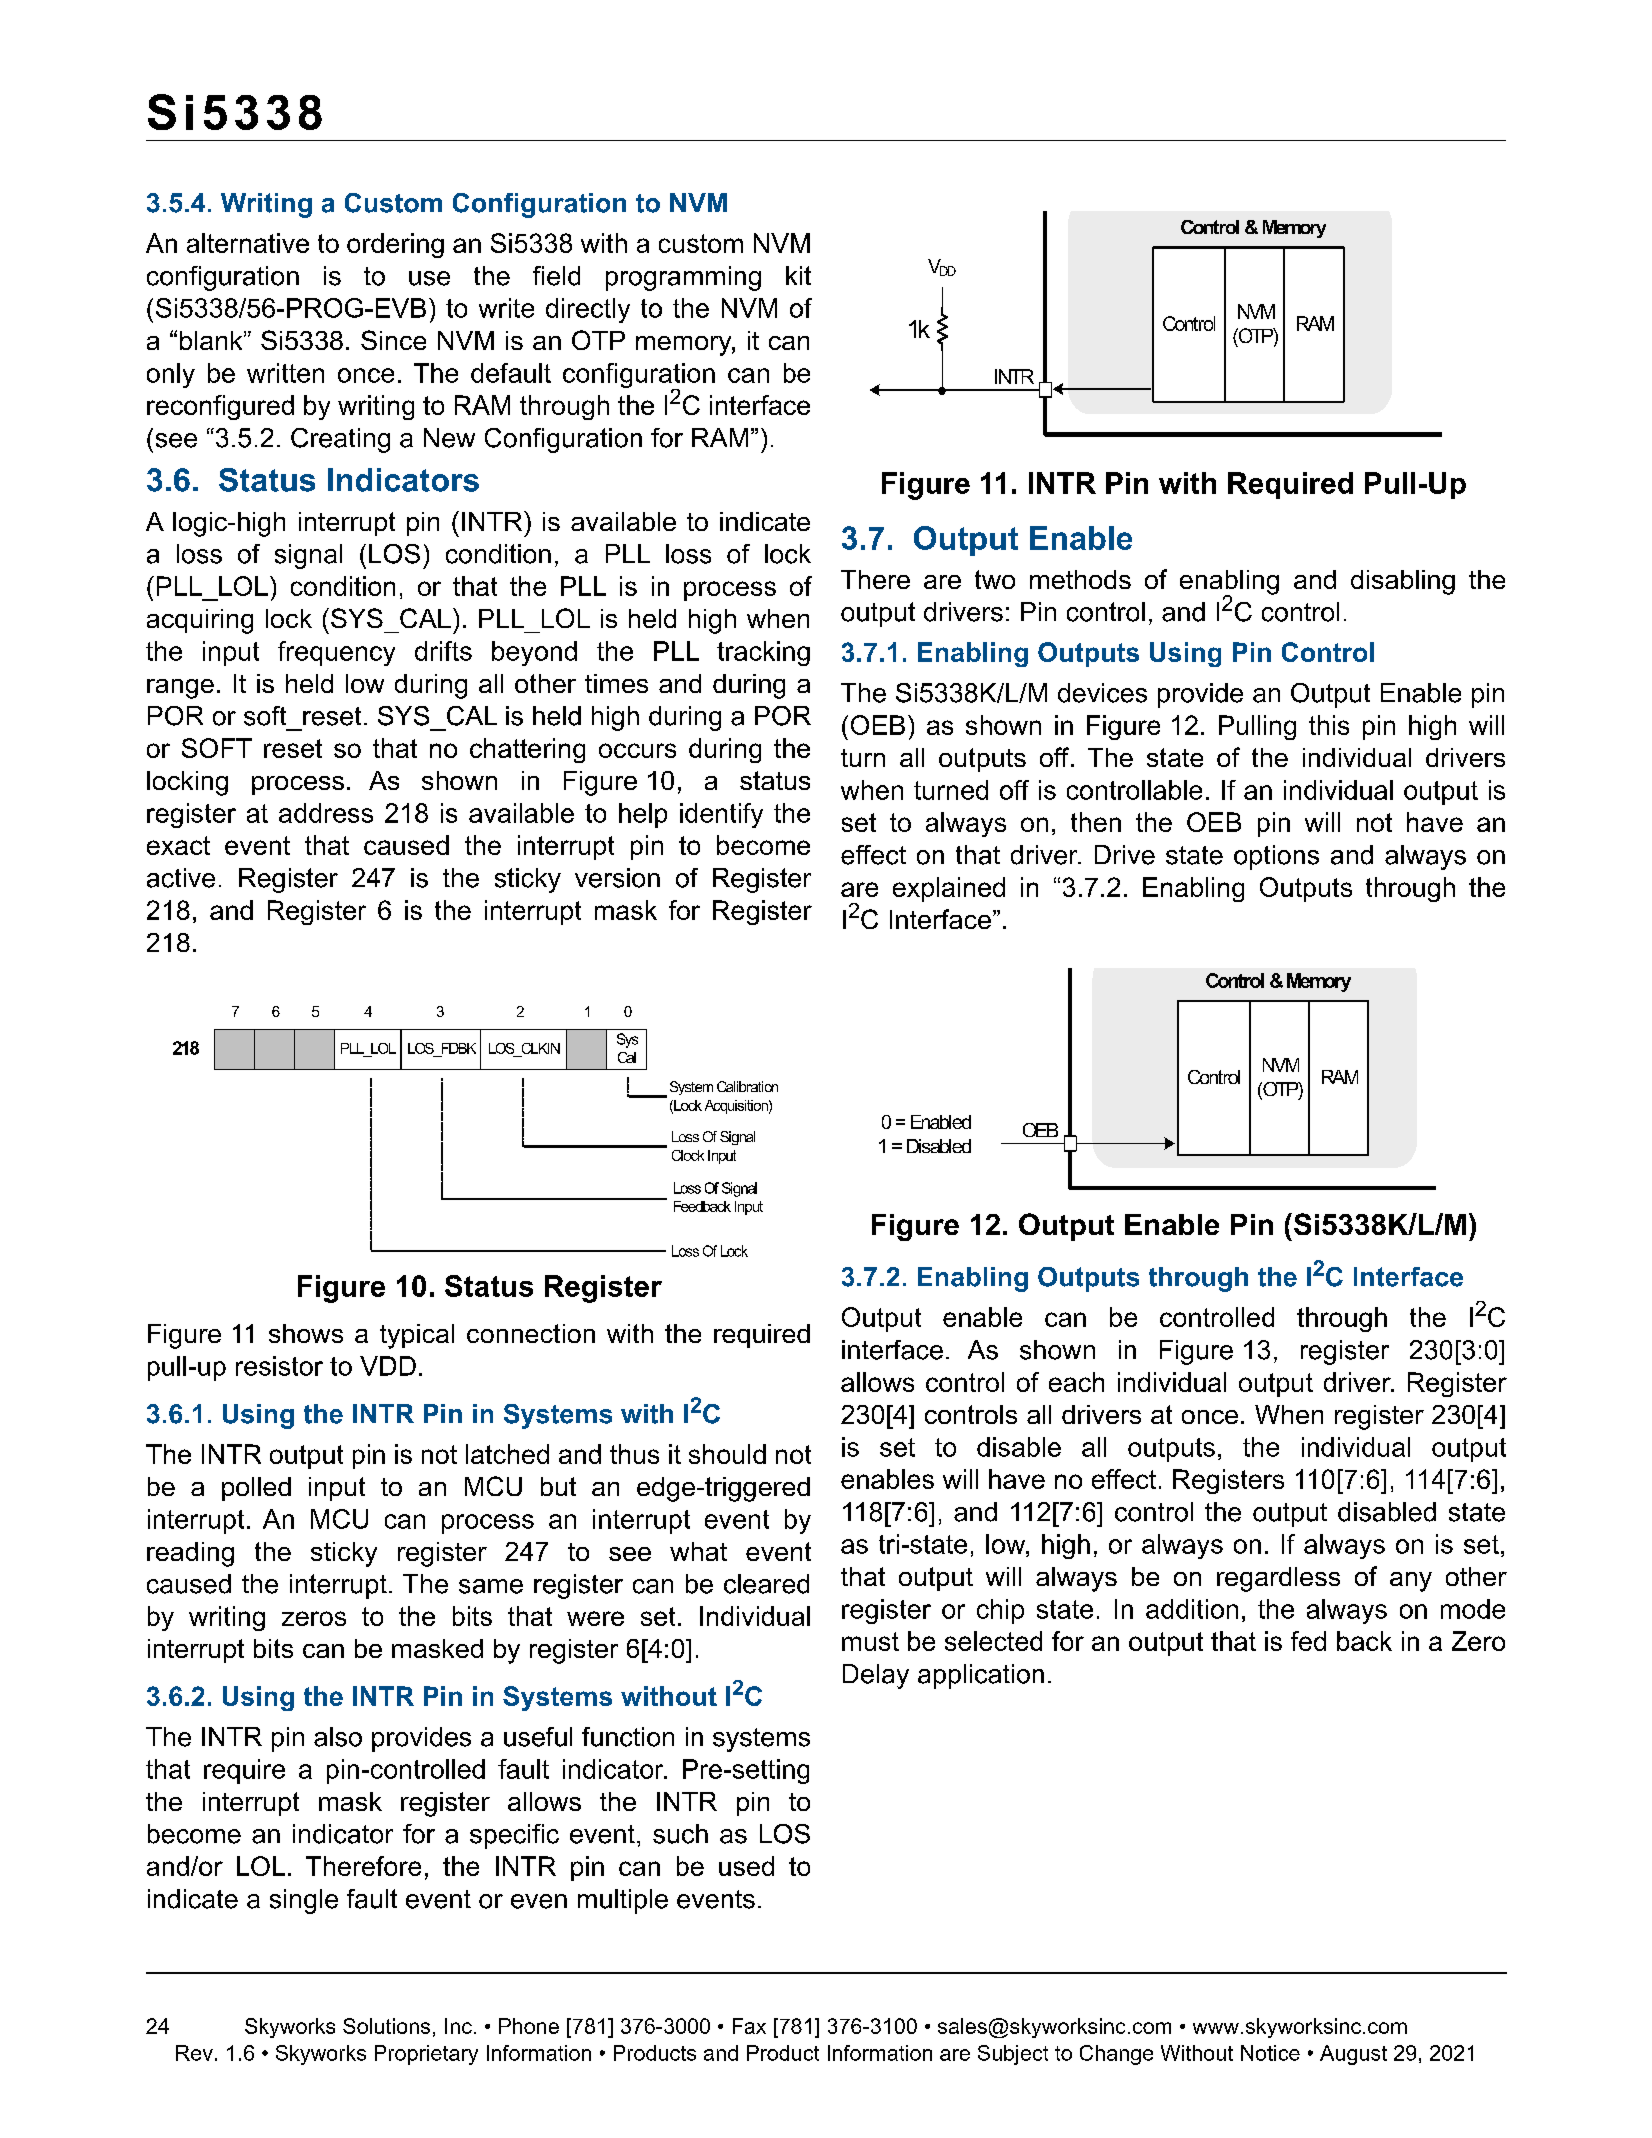  What do you see at coordinates (721, 815) in the page?
I see `identify` at bounding box center [721, 815].
